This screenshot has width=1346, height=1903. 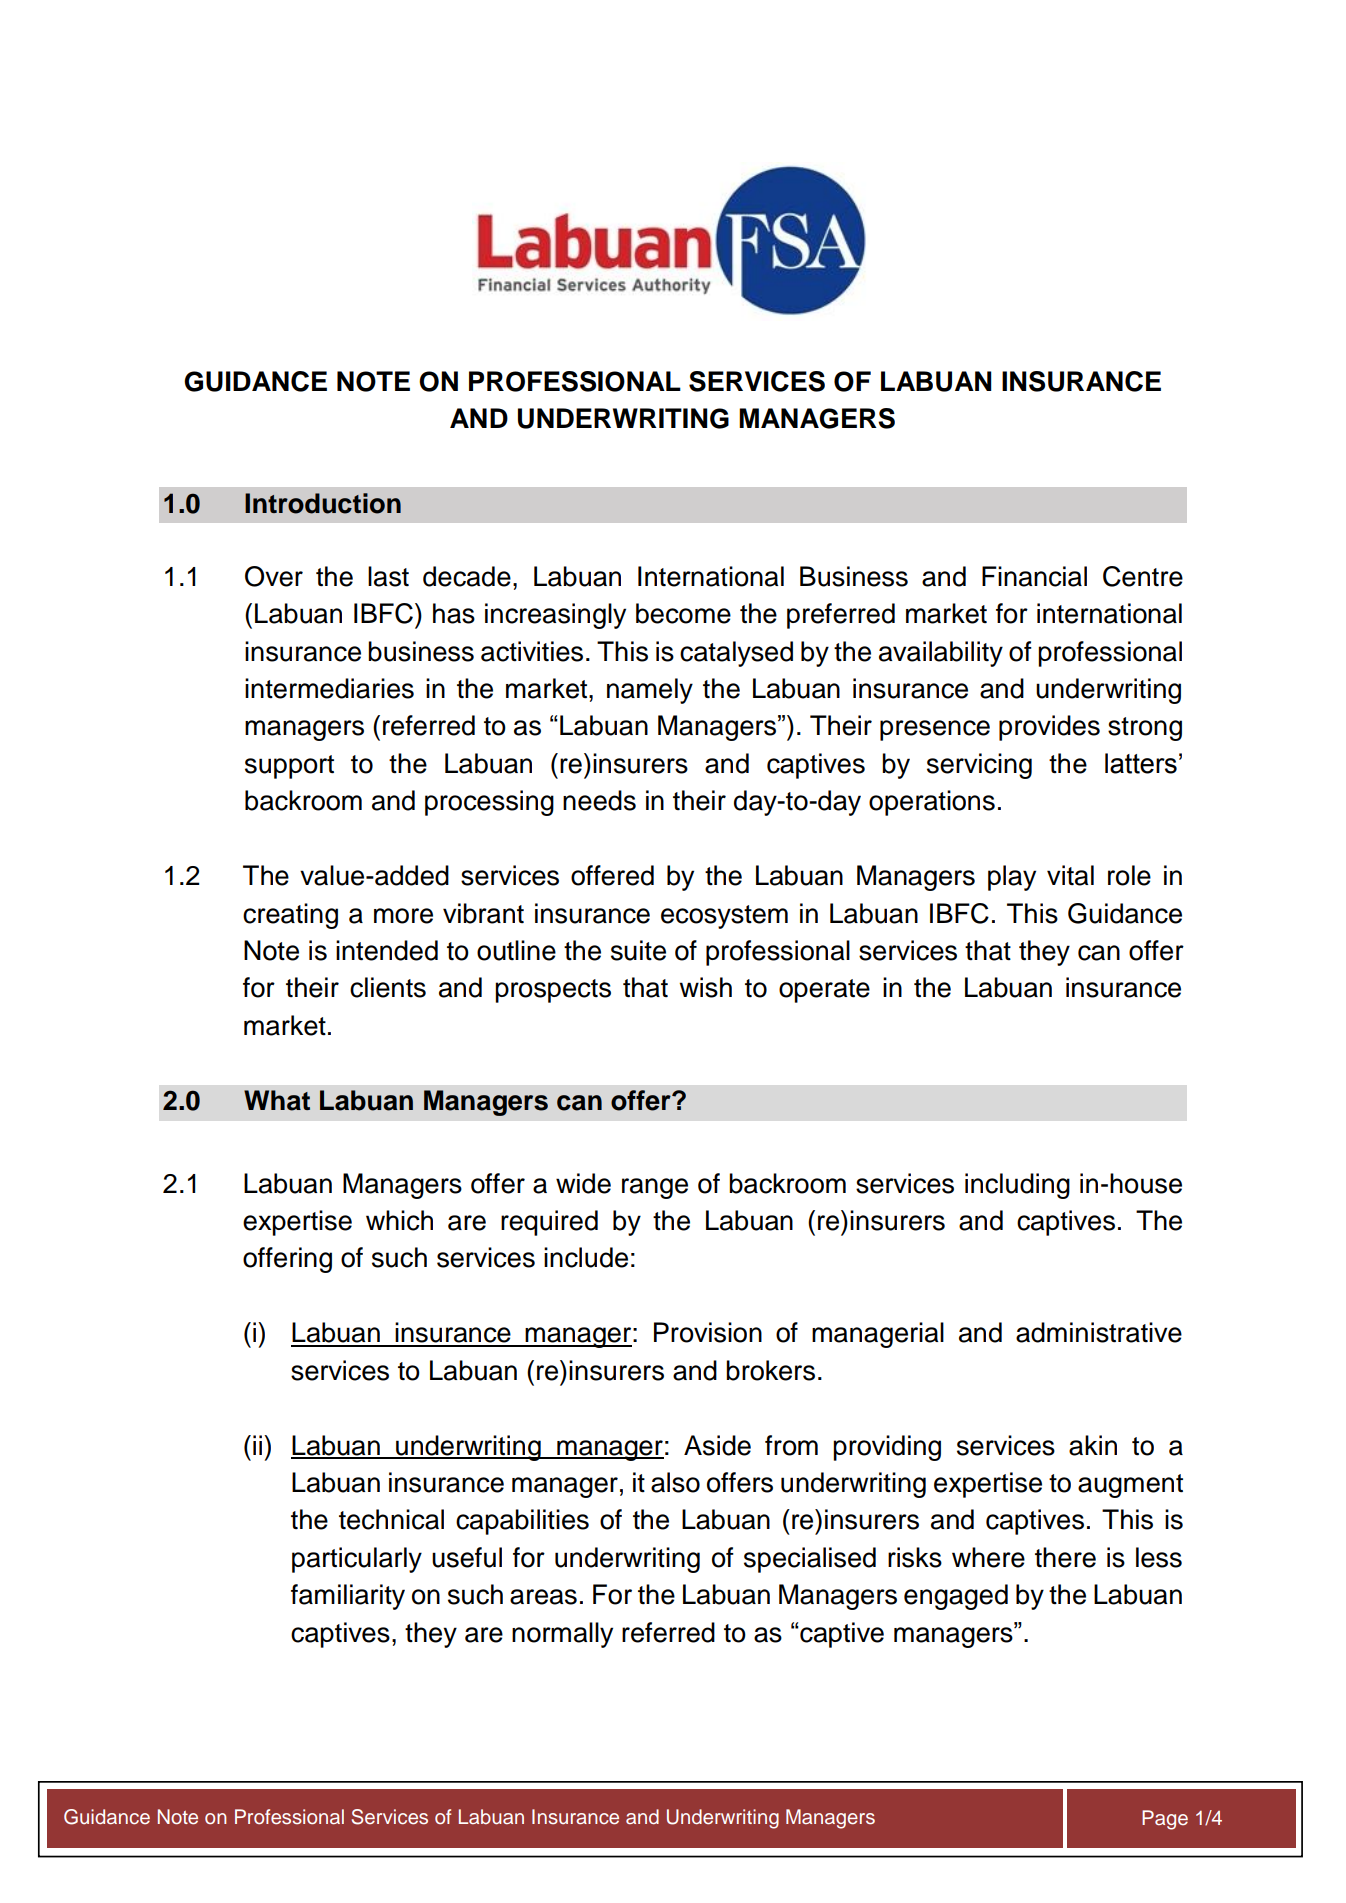 What do you see at coordinates (399, 1220) in the screenshot?
I see `which` at bounding box center [399, 1220].
